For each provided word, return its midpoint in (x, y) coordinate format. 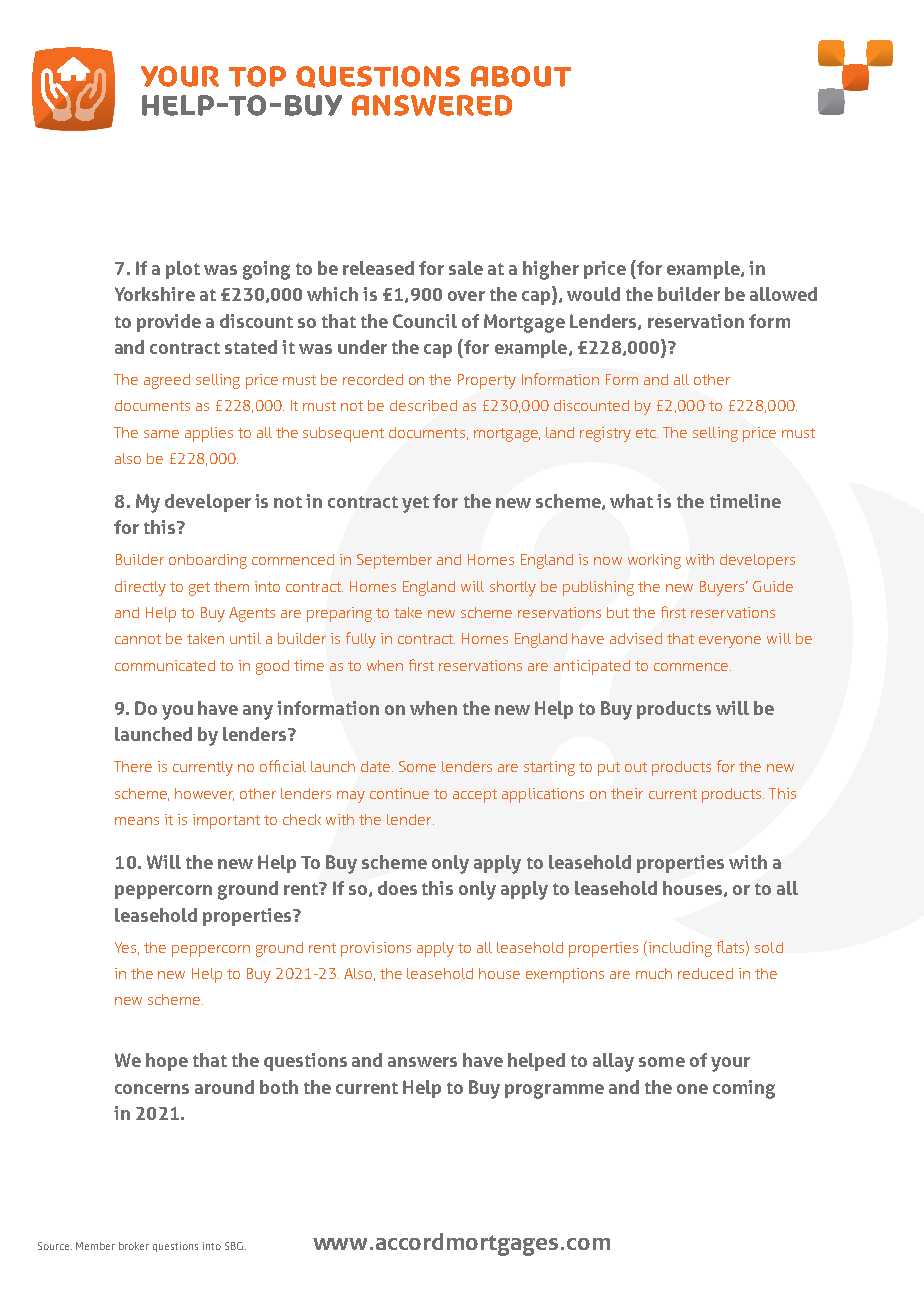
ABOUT (521, 76)
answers (422, 1062)
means (137, 821)
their (627, 793)
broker (134, 1246)
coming (744, 1089)
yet (415, 504)
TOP (257, 76)
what (631, 501)
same (161, 434)
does (397, 888)
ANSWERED (432, 105)
